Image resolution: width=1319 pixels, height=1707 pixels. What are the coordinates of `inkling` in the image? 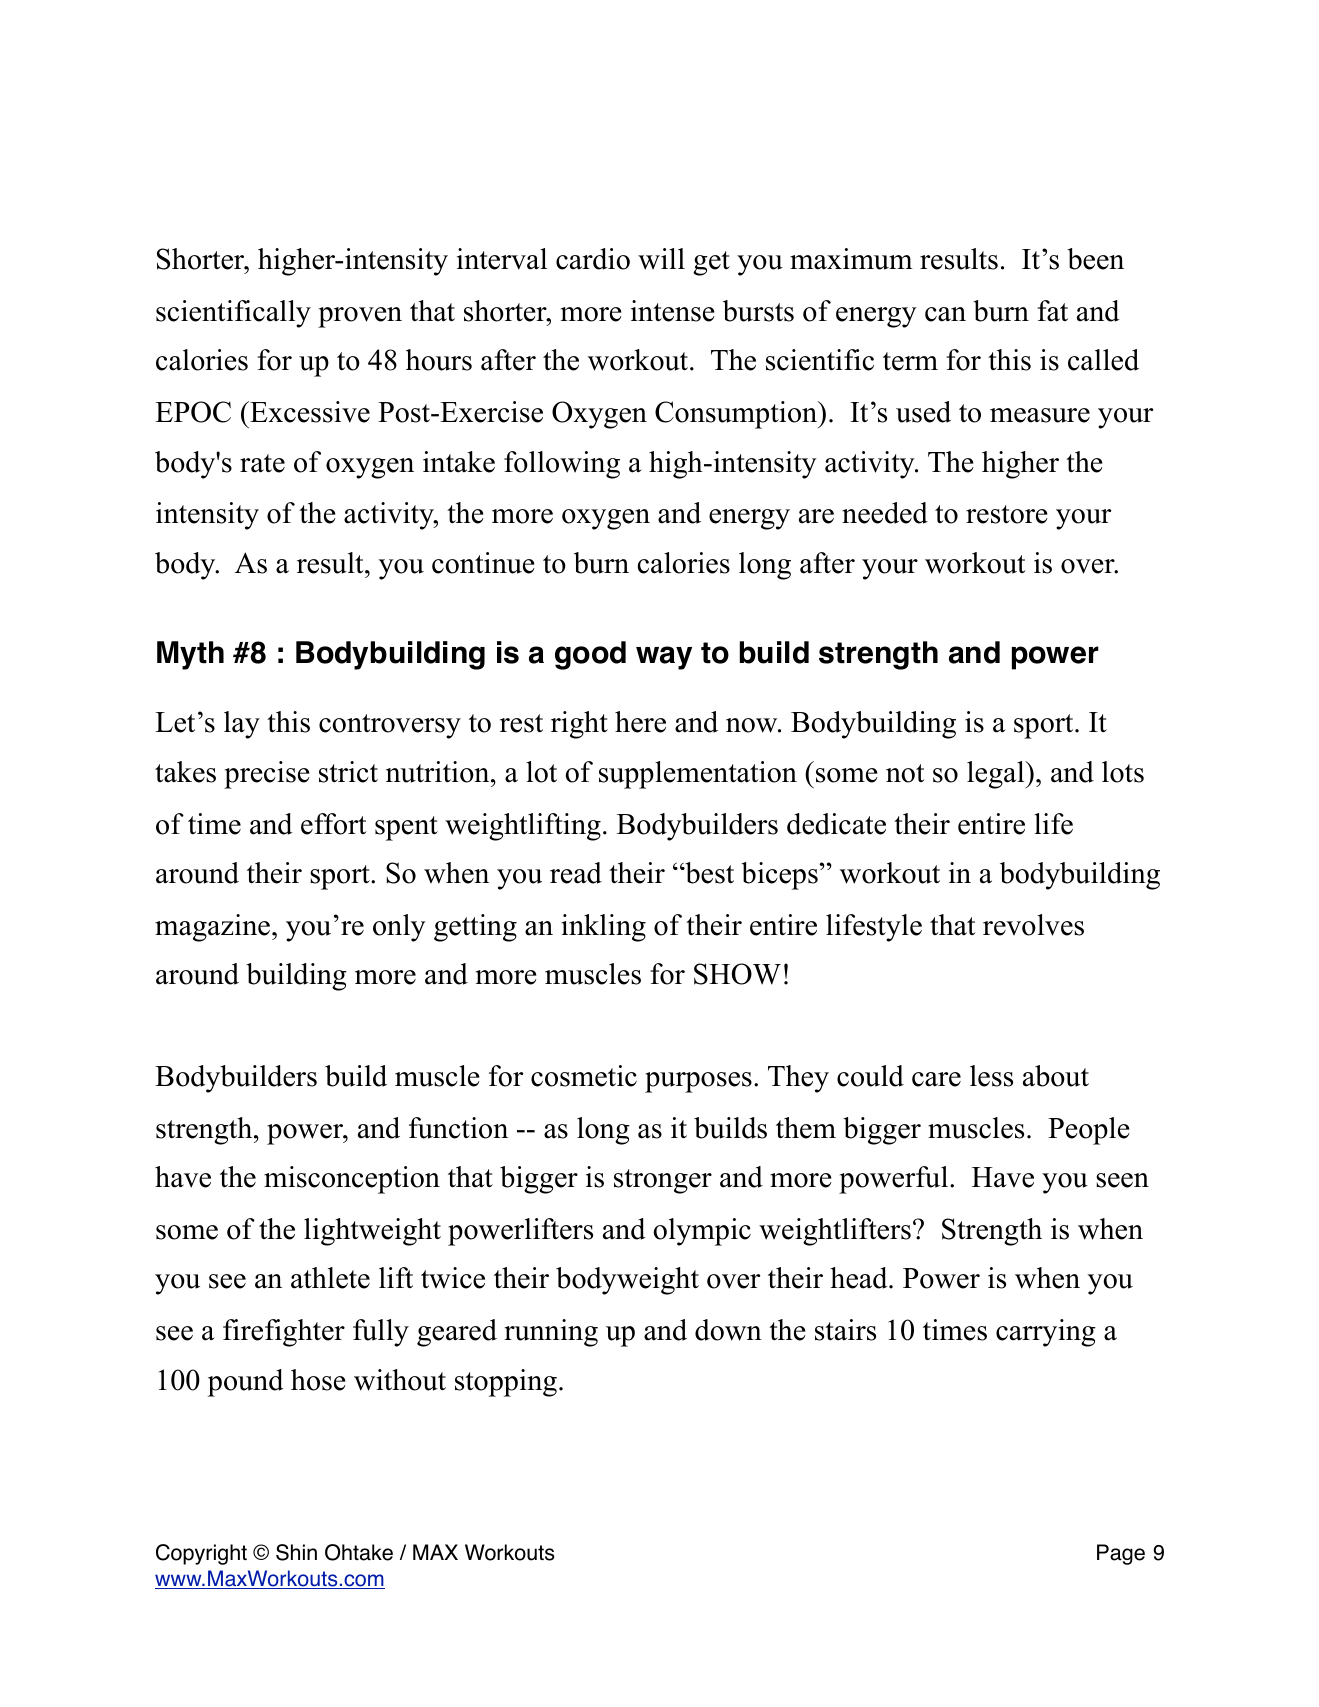 It's located at (603, 928).
